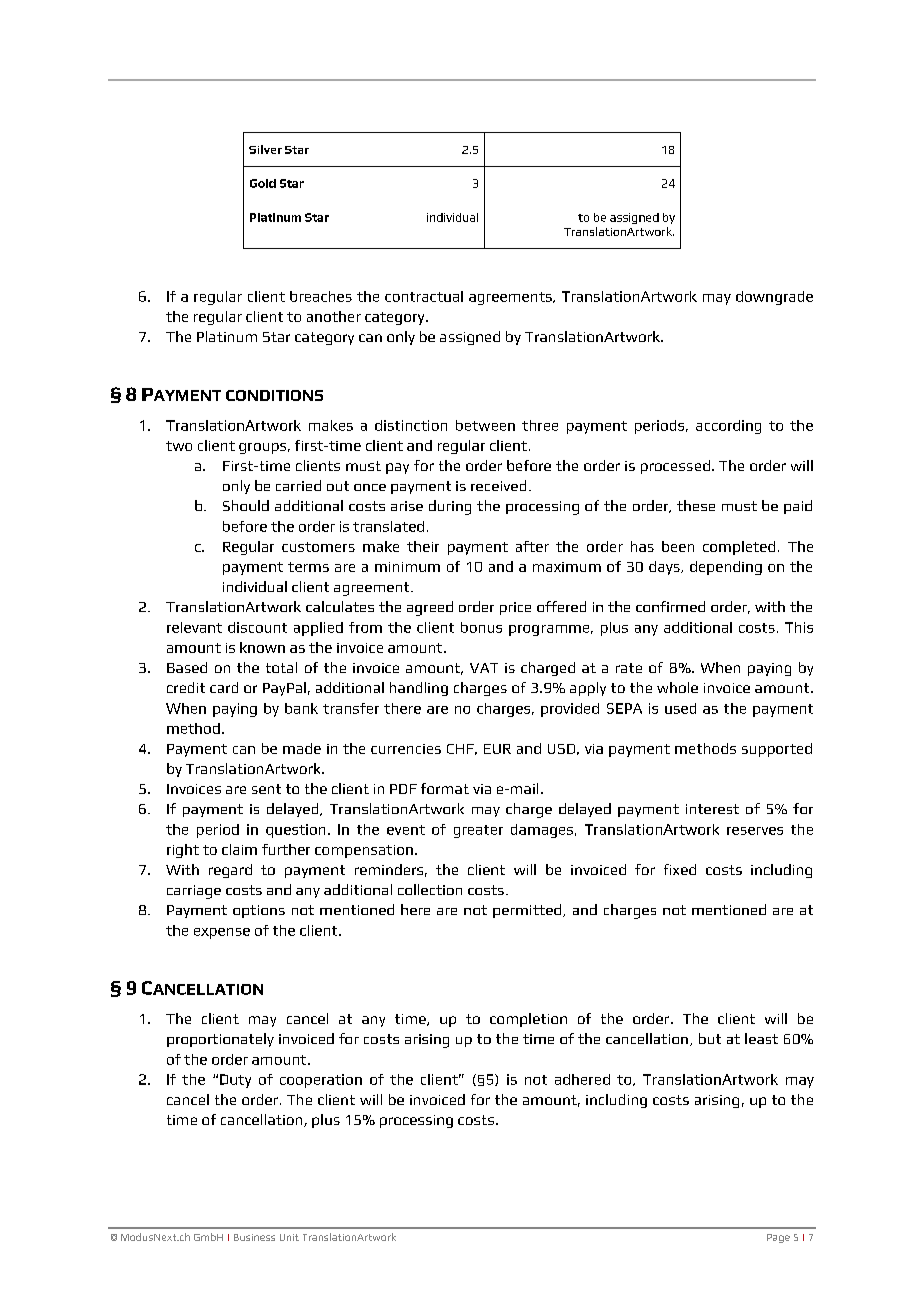  What do you see at coordinates (478, 831) in the image?
I see `greater` at bounding box center [478, 831].
